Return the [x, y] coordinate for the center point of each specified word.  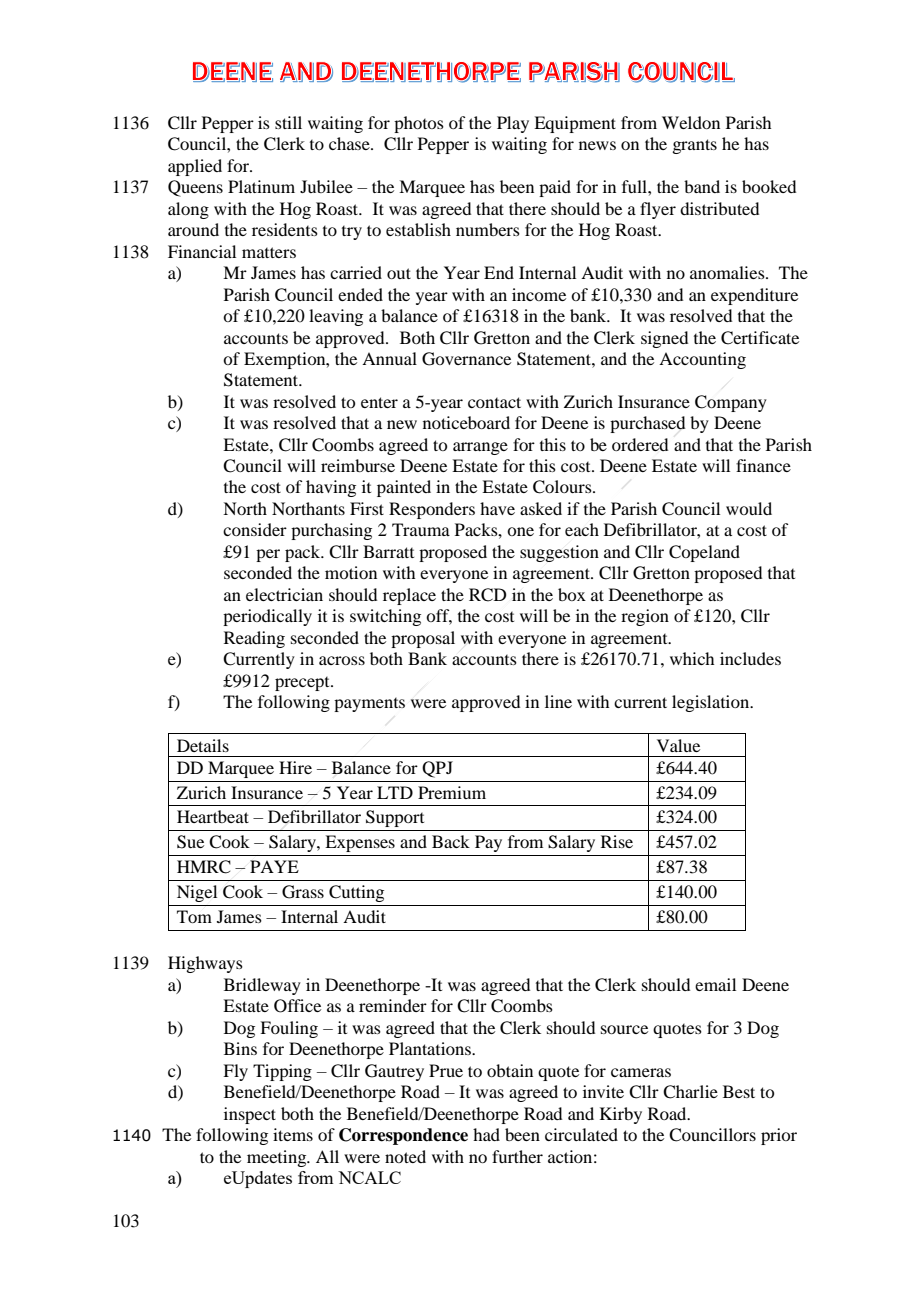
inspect [250, 1115]
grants [694, 146]
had [486, 1134]
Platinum [261, 186]
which [692, 658]
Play [513, 124]
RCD [487, 595]
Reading [254, 639]
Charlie [690, 1092]
